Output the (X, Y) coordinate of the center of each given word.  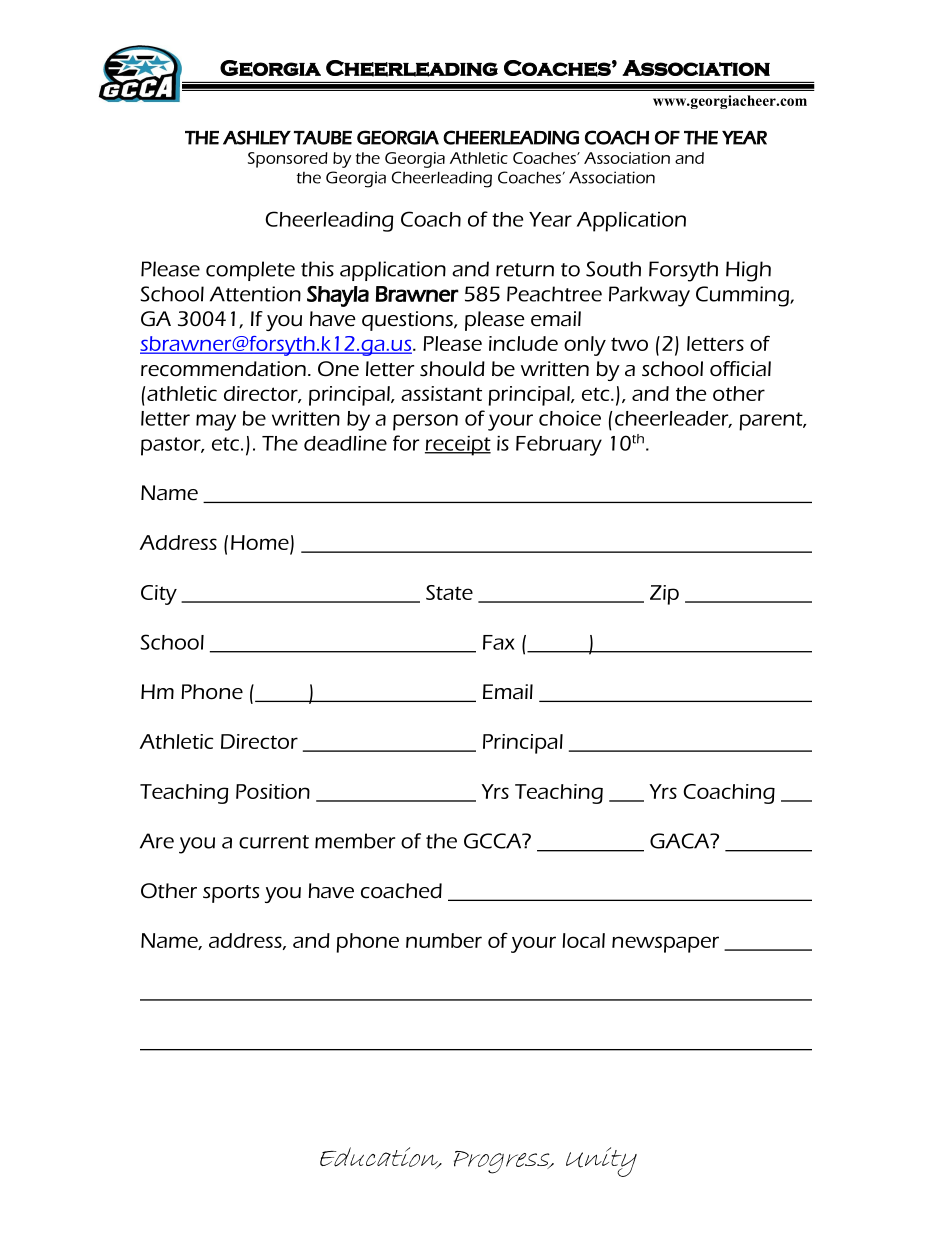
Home (260, 542)
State (449, 592)
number (444, 940)
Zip (664, 595)
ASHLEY (257, 137)
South (613, 269)
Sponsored (288, 160)
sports (231, 894)
